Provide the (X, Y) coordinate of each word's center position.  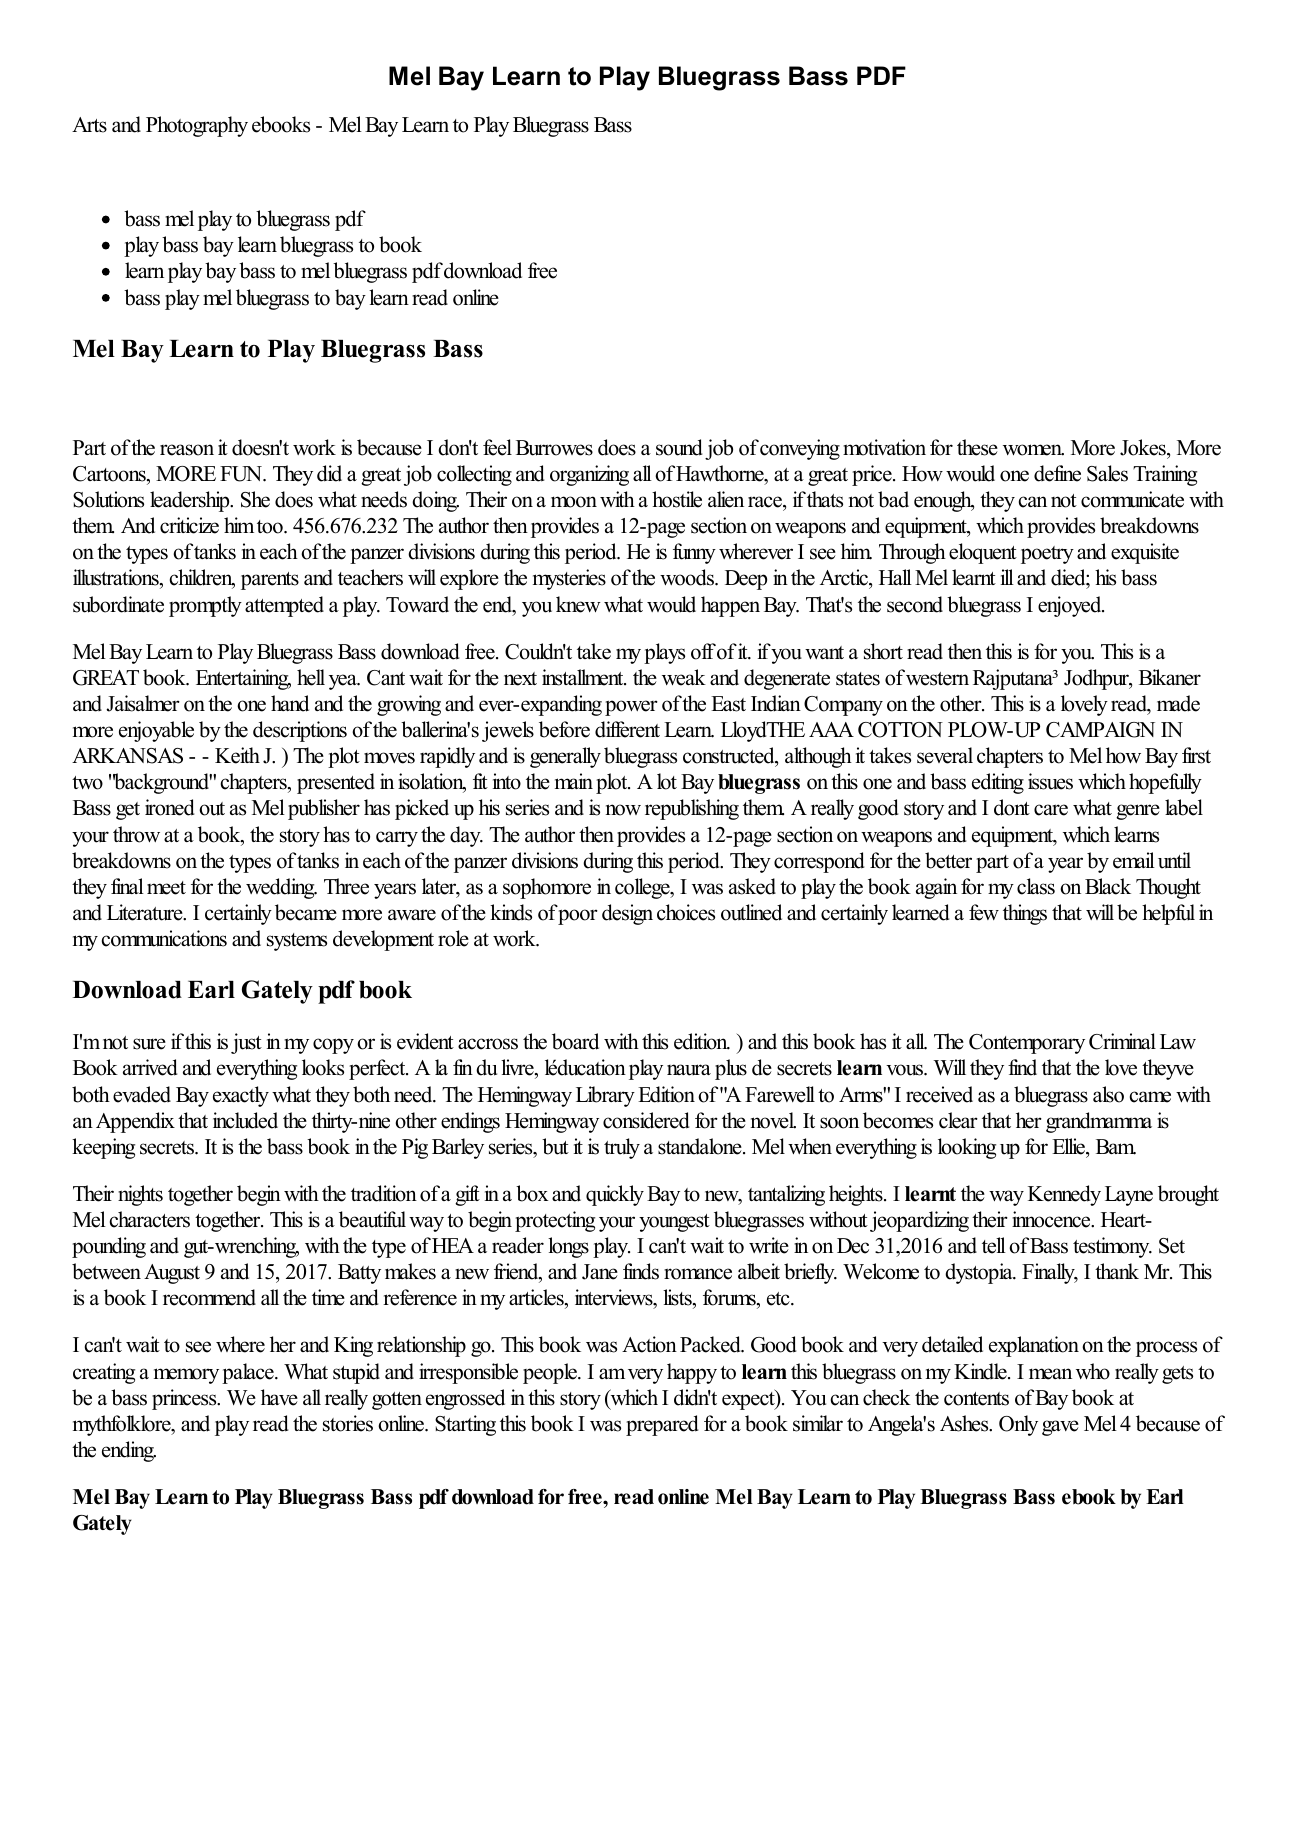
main (574, 781)
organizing (589, 475)
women (1033, 450)
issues (1050, 781)
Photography (197, 126)
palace (249, 1373)
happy (692, 1373)
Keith (237, 755)
